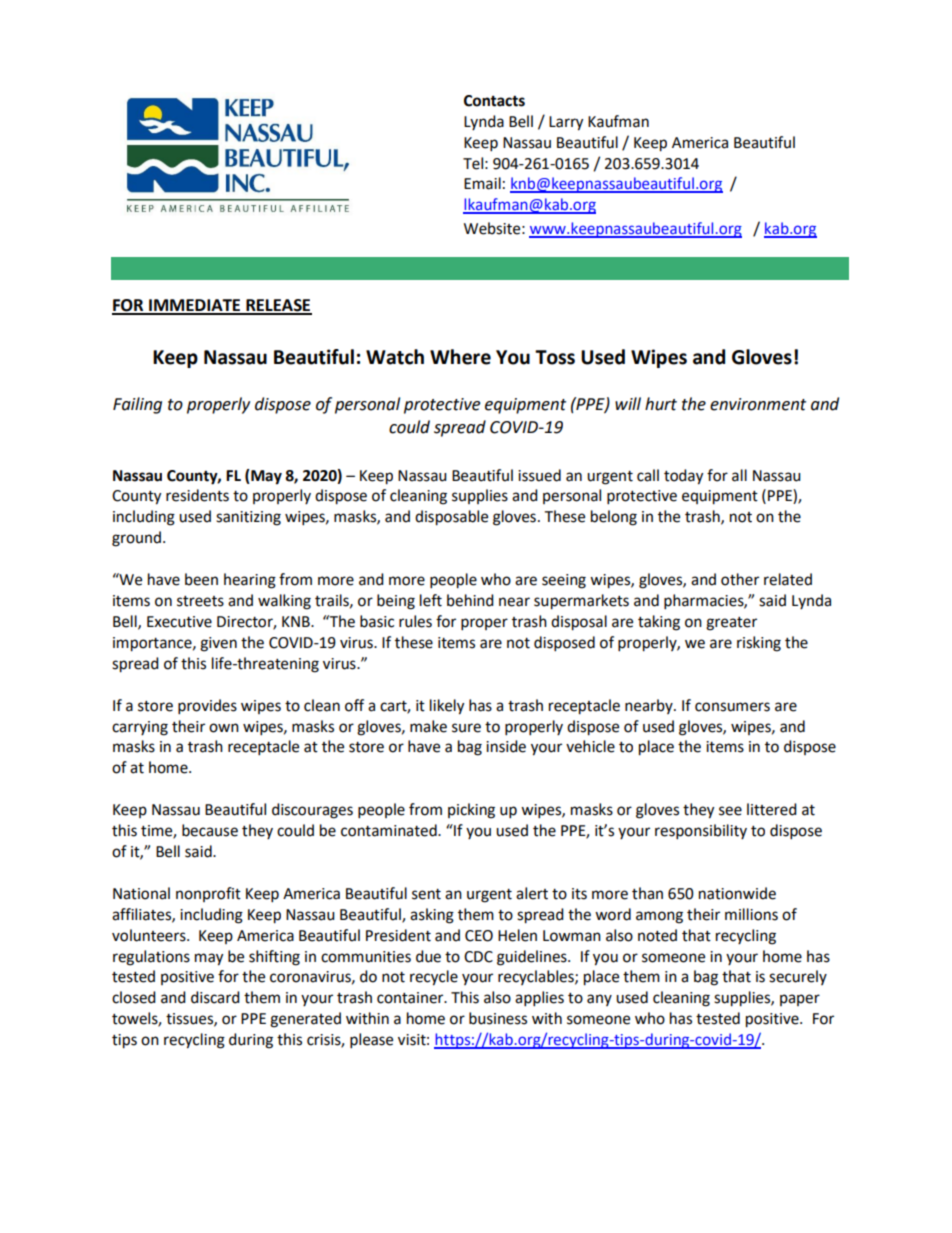 The width and height of the screenshot is (952, 1233). I want to click on environment, so click(758, 404).
